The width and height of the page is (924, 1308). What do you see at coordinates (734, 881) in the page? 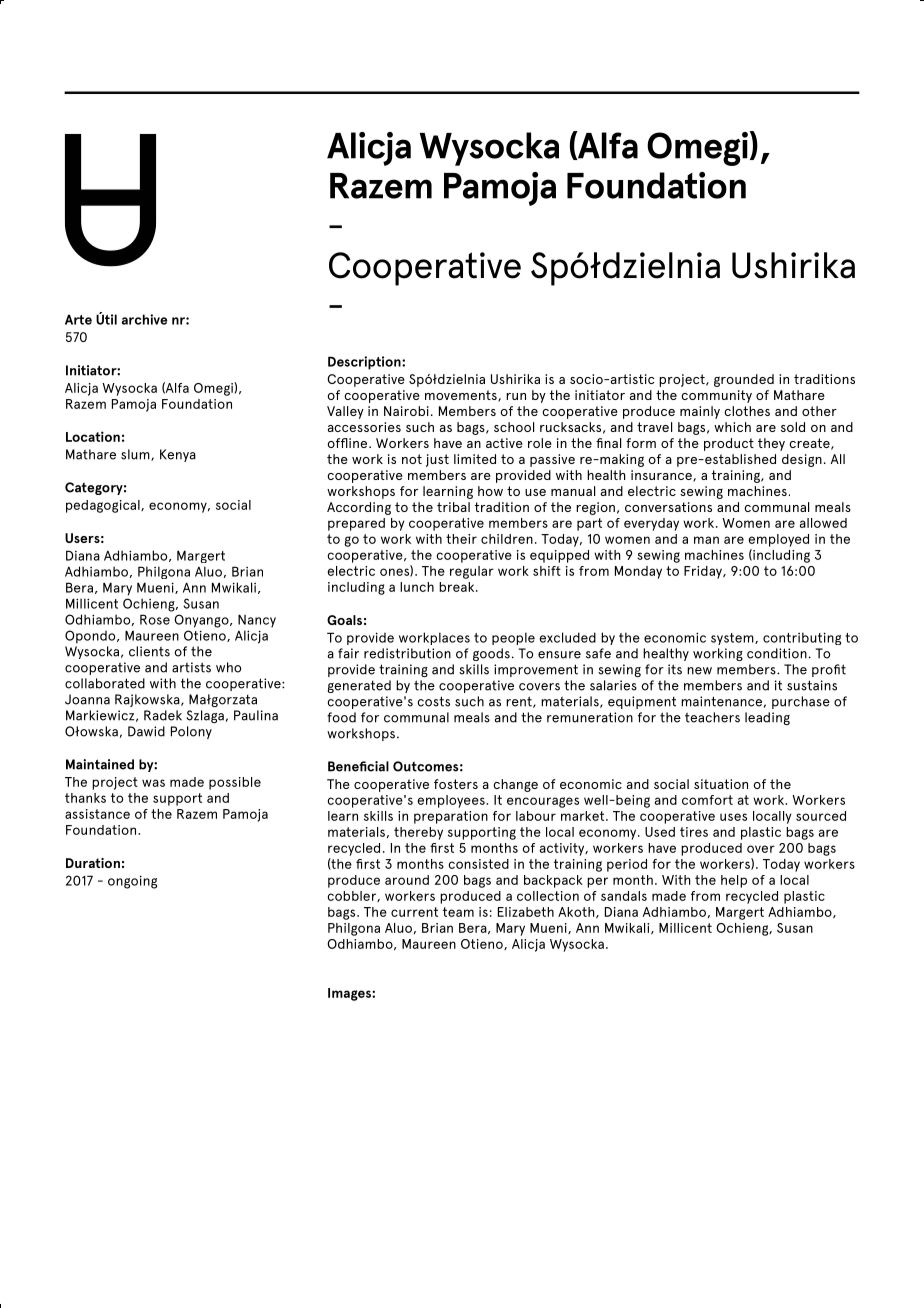
I see `help` at bounding box center [734, 881].
